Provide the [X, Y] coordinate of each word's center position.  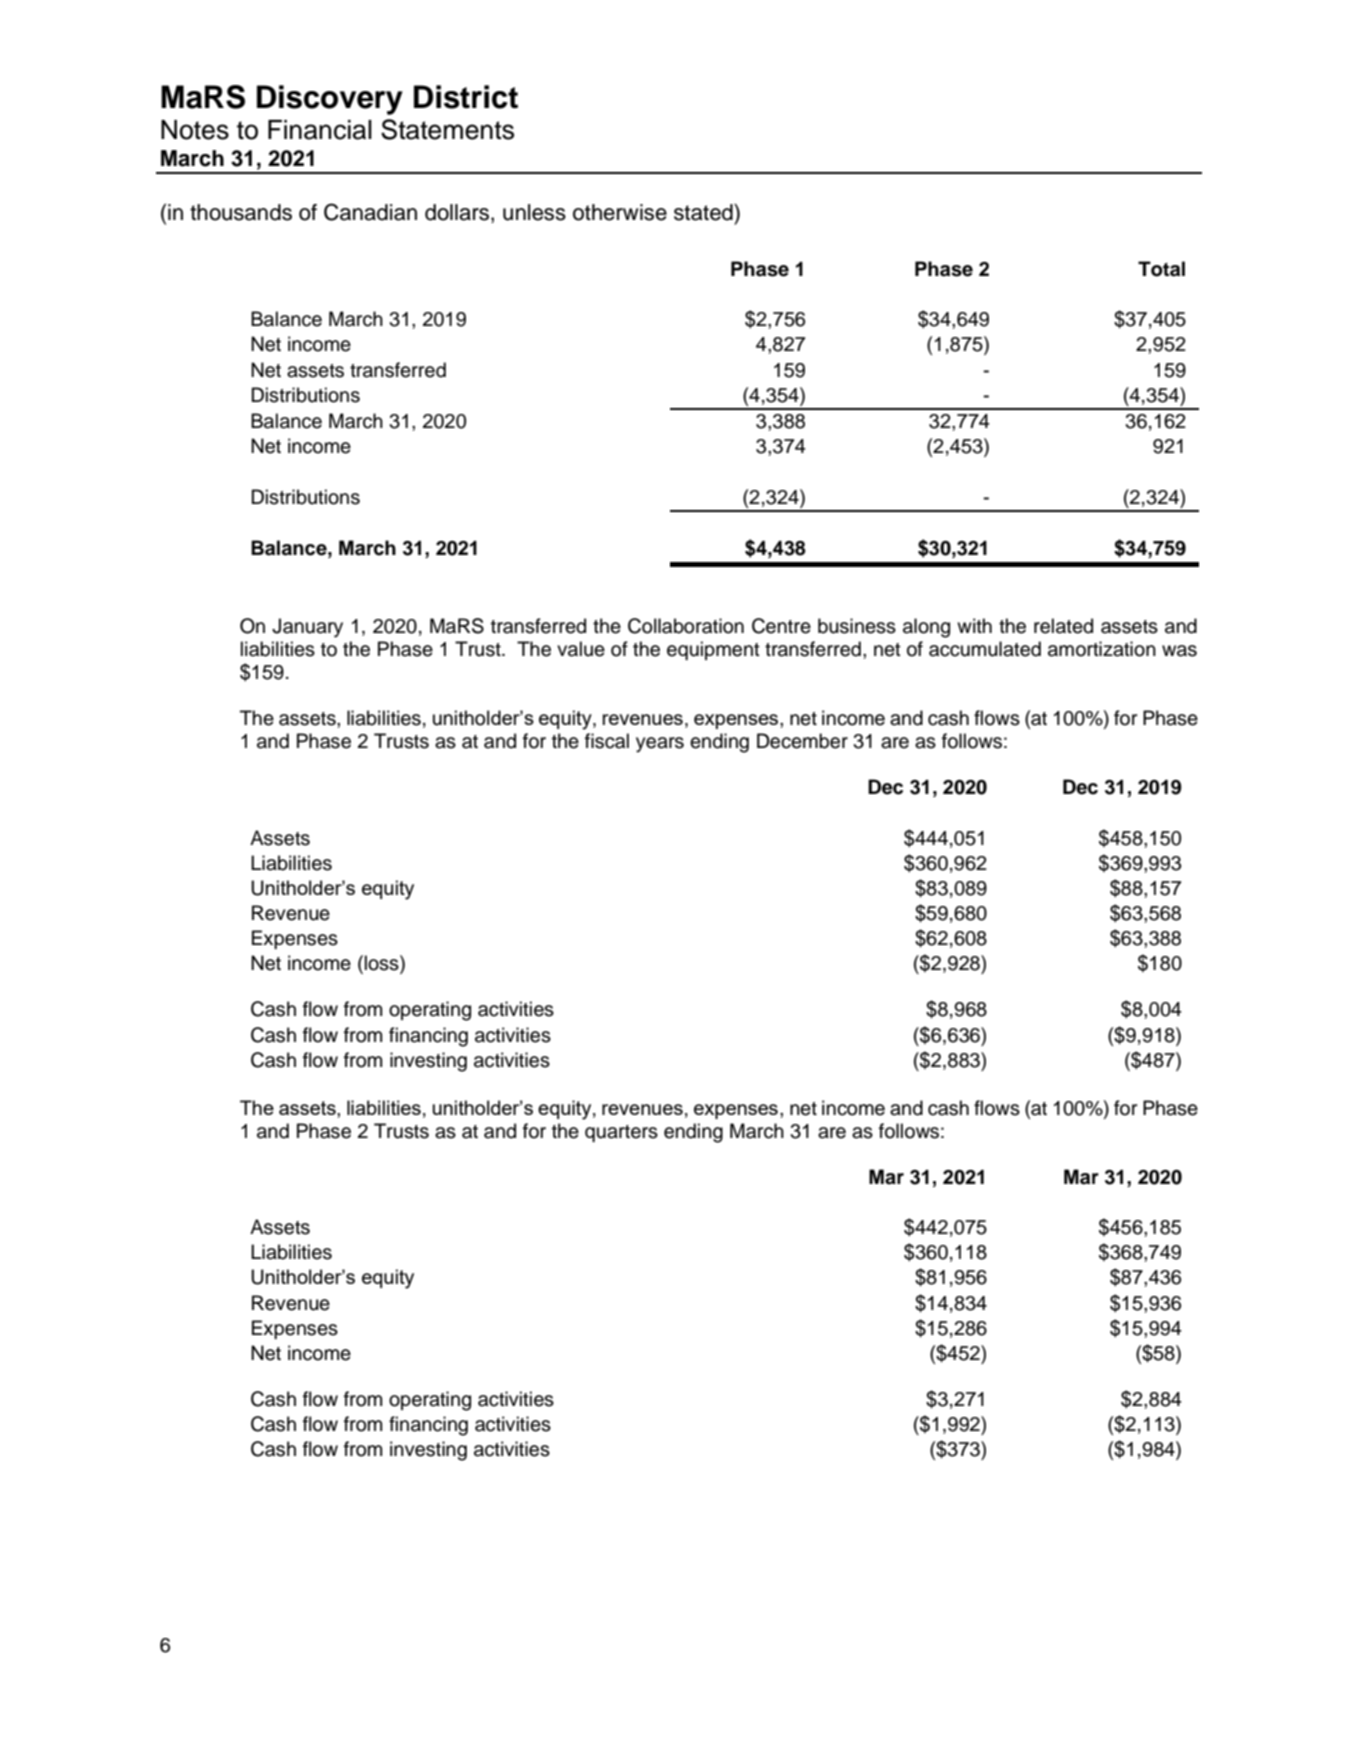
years [660, 745]
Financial [320, 130]
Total [1161, 269]
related [1063, 626]
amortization [1102, 649]
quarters [621, 1133]
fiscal [607, 741]
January [307, 628]
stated [704, 212]
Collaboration [686, 626]
